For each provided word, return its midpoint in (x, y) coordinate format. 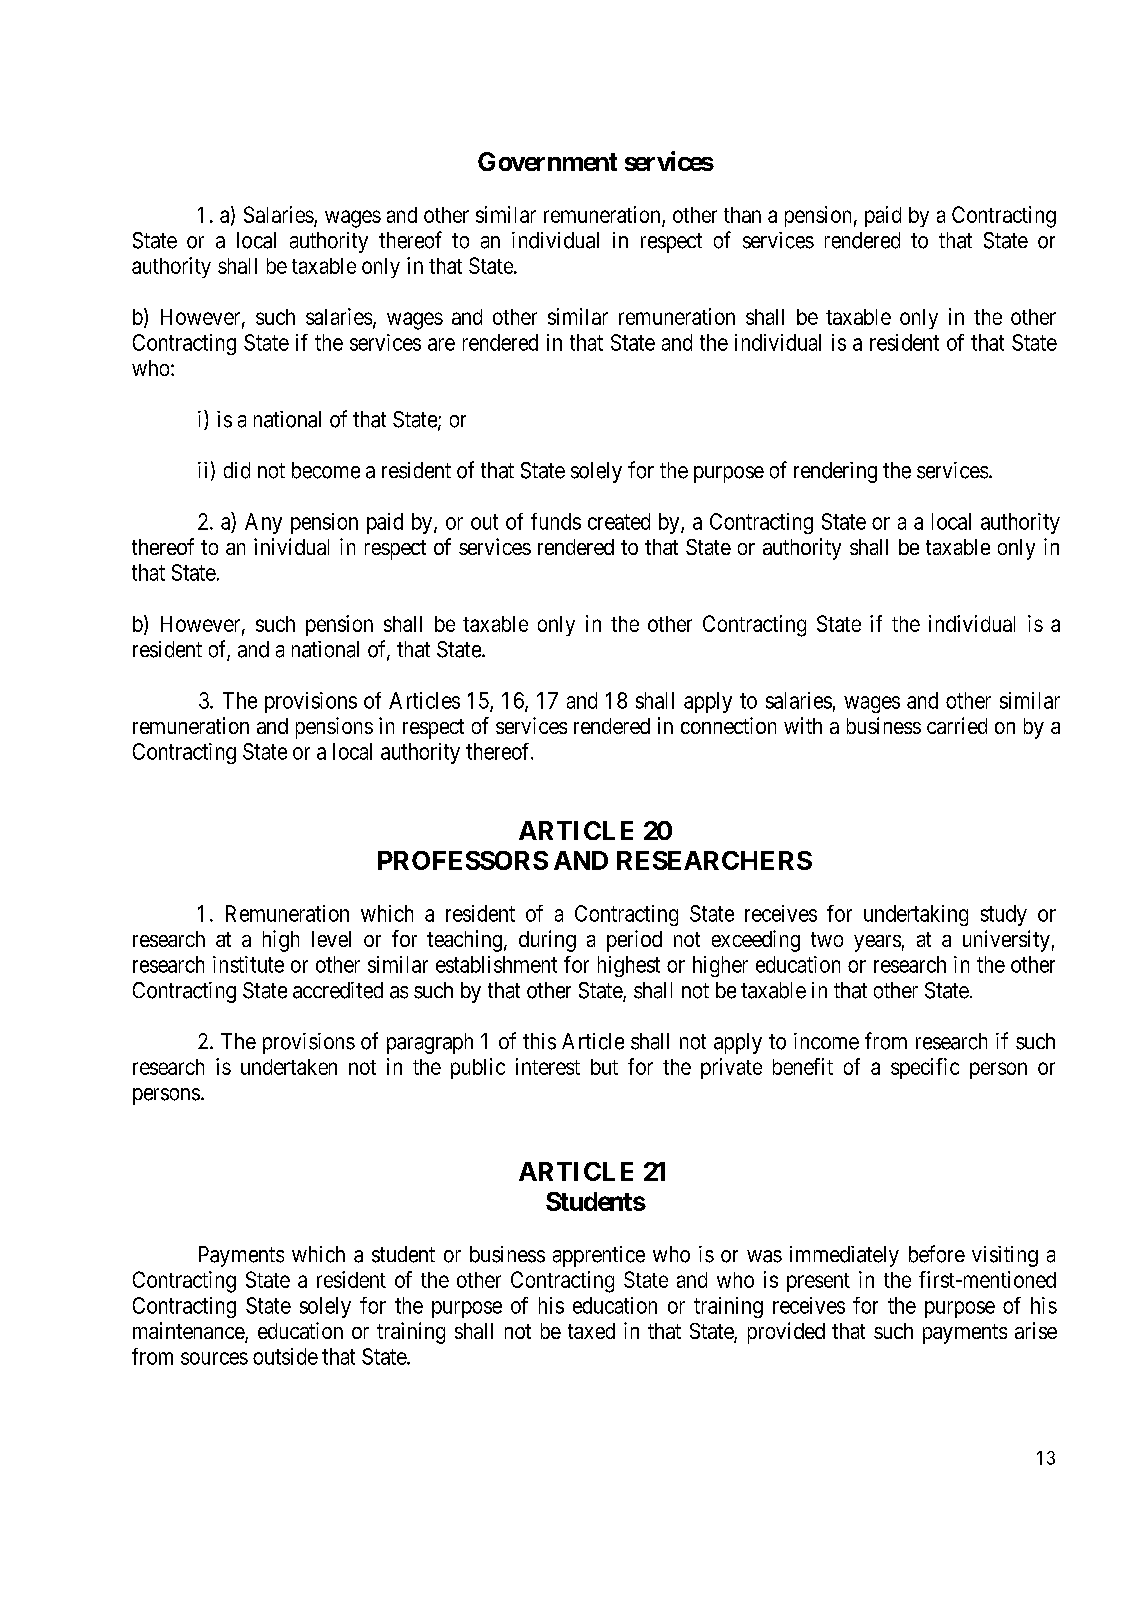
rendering (835, 472)
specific (925, 1068)
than (742, 215)
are (441, 344)
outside (285, 1356)
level (331, 939)
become (326, 470)
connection (728, 725)
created (619, 521)
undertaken (289, 1067)
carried (957, 725)
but (604, 1067)
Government (547, 161)
